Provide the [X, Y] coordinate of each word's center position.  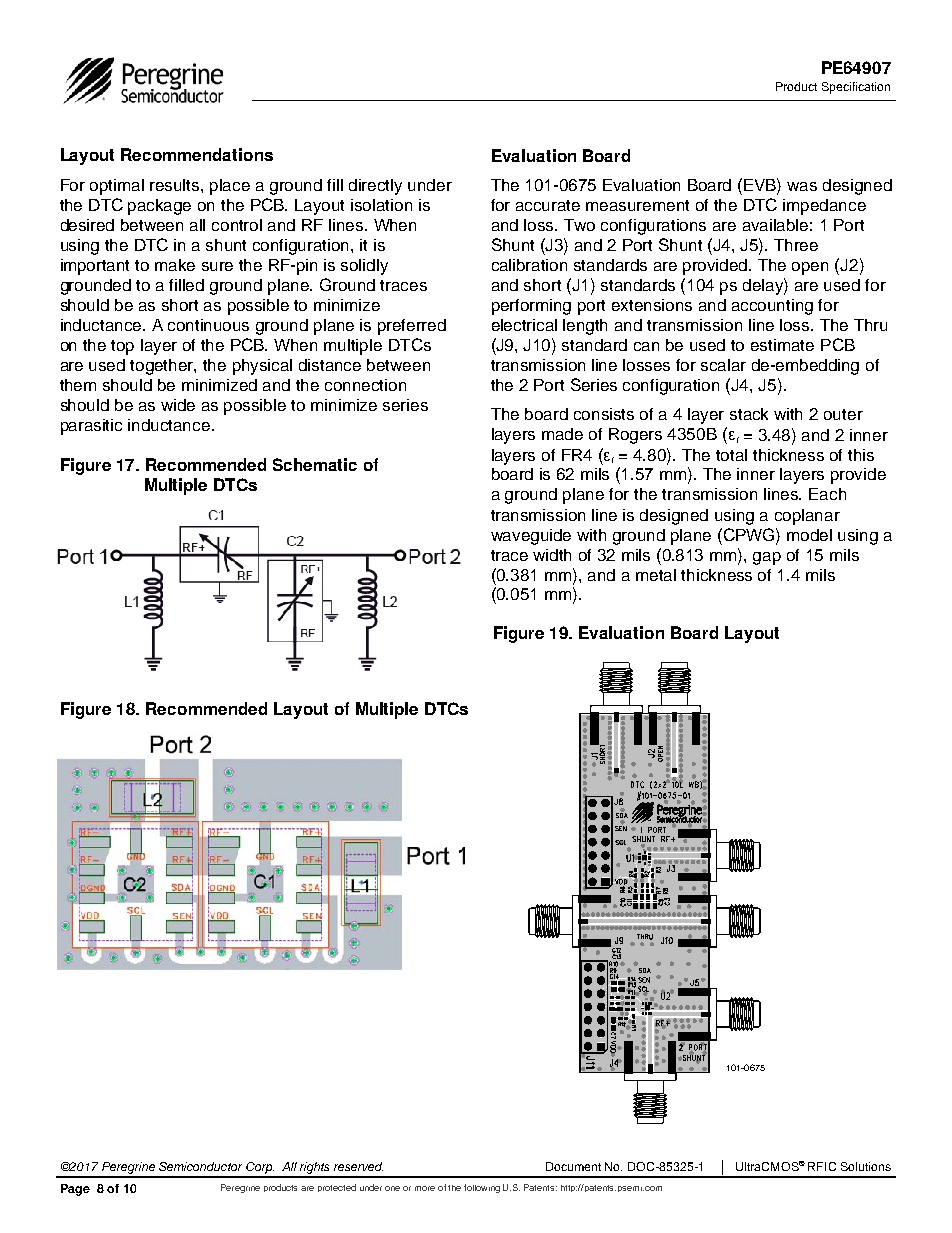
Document [573, 1166]
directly [375, 187]
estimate [782, 345]
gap [767, 558]
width [552, 555]
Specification [856, 88]
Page [75, 1190]
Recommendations [197, 154]
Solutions [866, 1166]
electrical [524, 325]
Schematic [315, 464]
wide [178, 405]
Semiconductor [200, 1166]
